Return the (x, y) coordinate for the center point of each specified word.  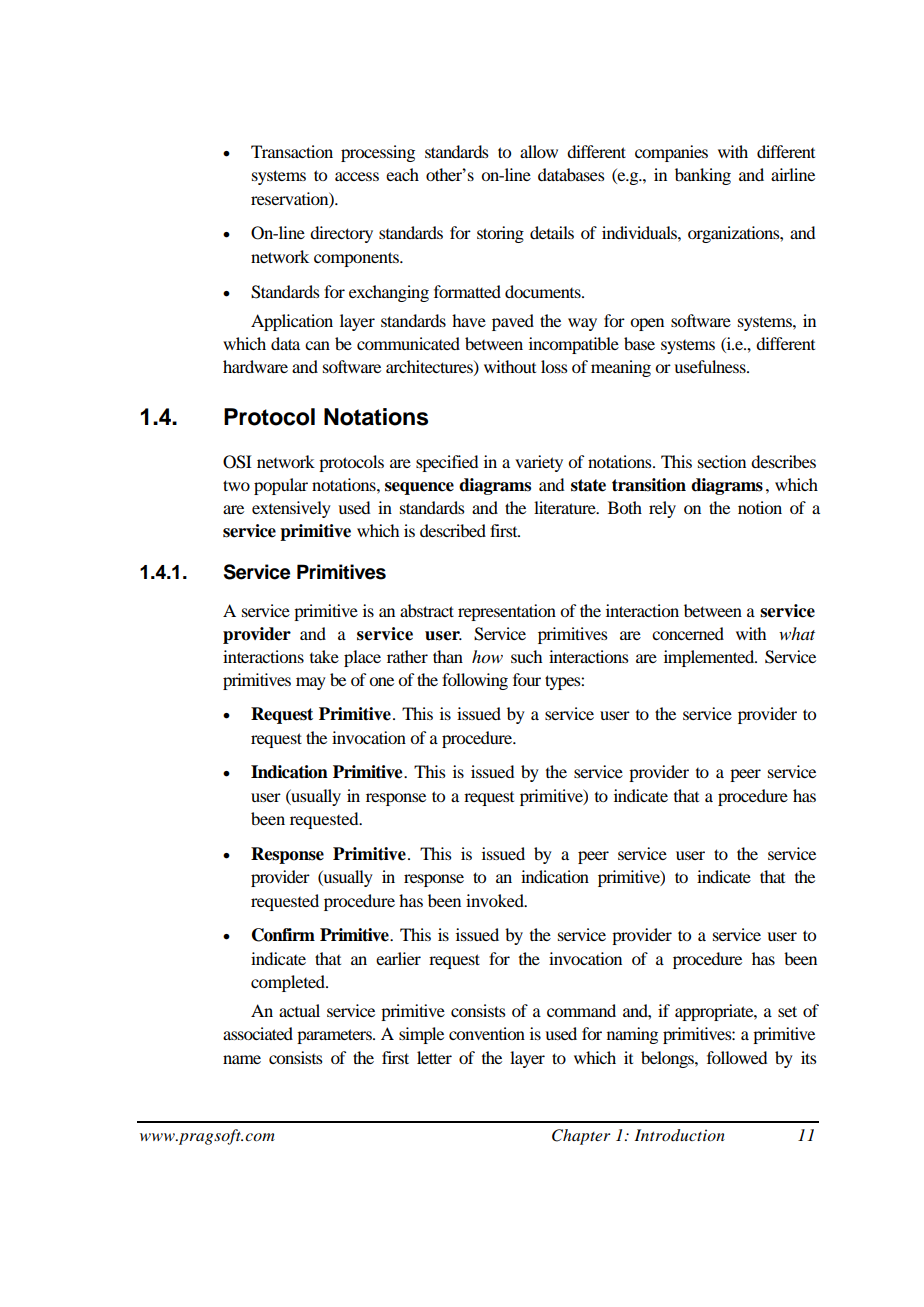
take (324, 656)
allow (539, 151)
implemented (710, 658)
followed (737, 1057)
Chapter (581, 1137)
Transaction (292, 151)
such (526, 656)
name (242, 1059)
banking (703, 176)
